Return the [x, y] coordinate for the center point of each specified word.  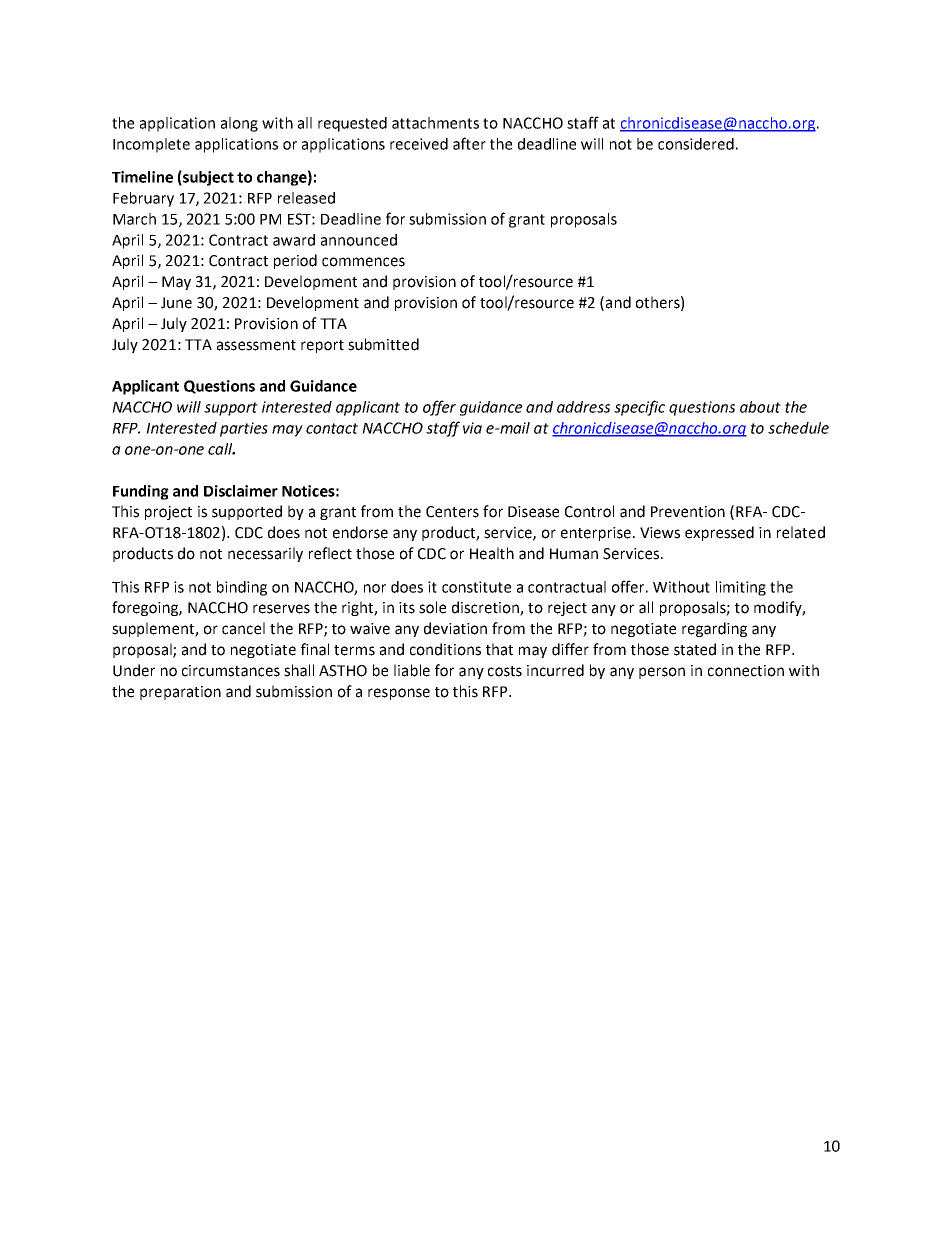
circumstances [231, 671]
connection [746, 671]
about [760, 407]
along [239, 124]
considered [696, 144]
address [583, 407]
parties [244, 429]
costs [505, 671]
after [469, 143]
